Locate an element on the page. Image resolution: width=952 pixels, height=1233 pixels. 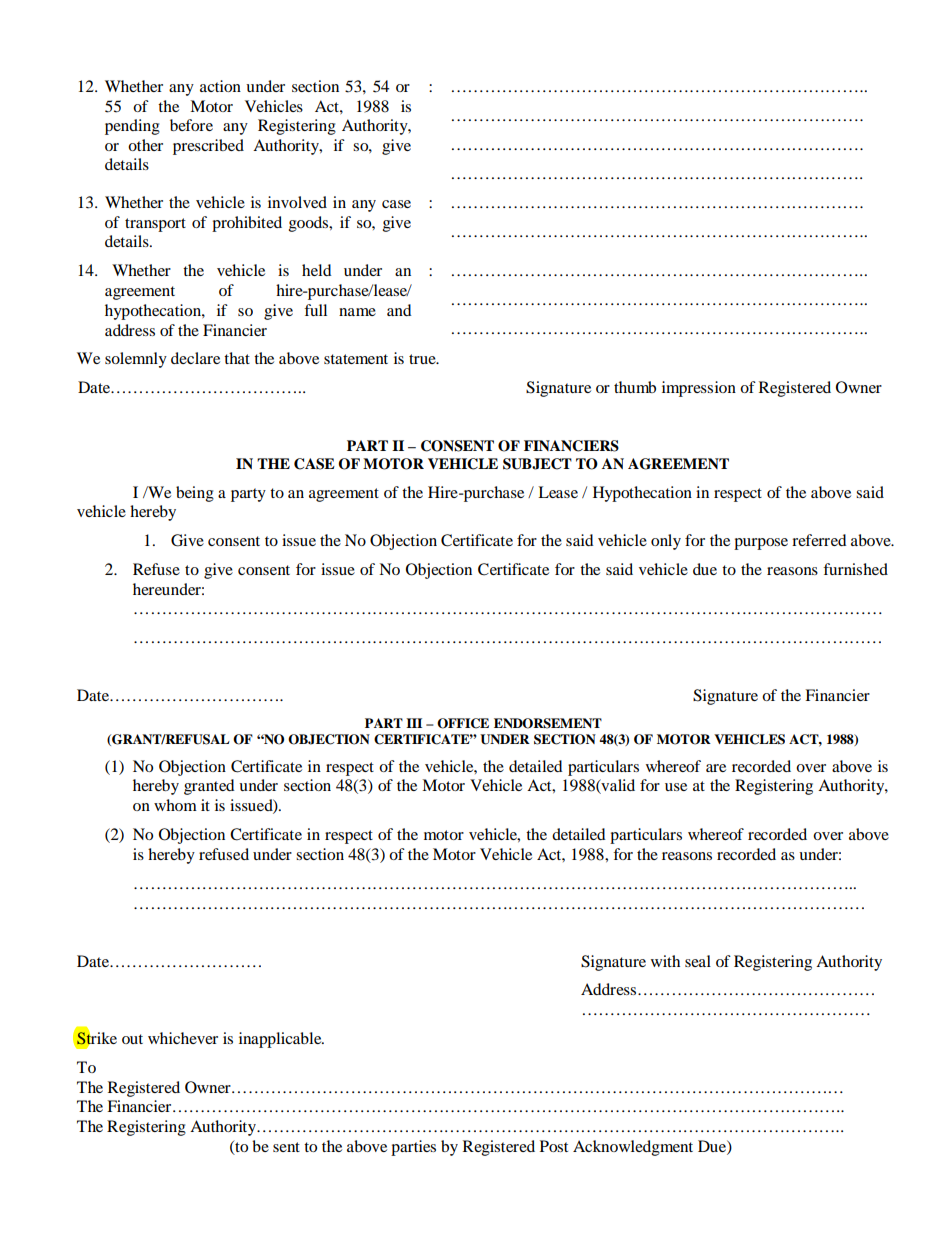
involved is located at coordinates (297, 202).
